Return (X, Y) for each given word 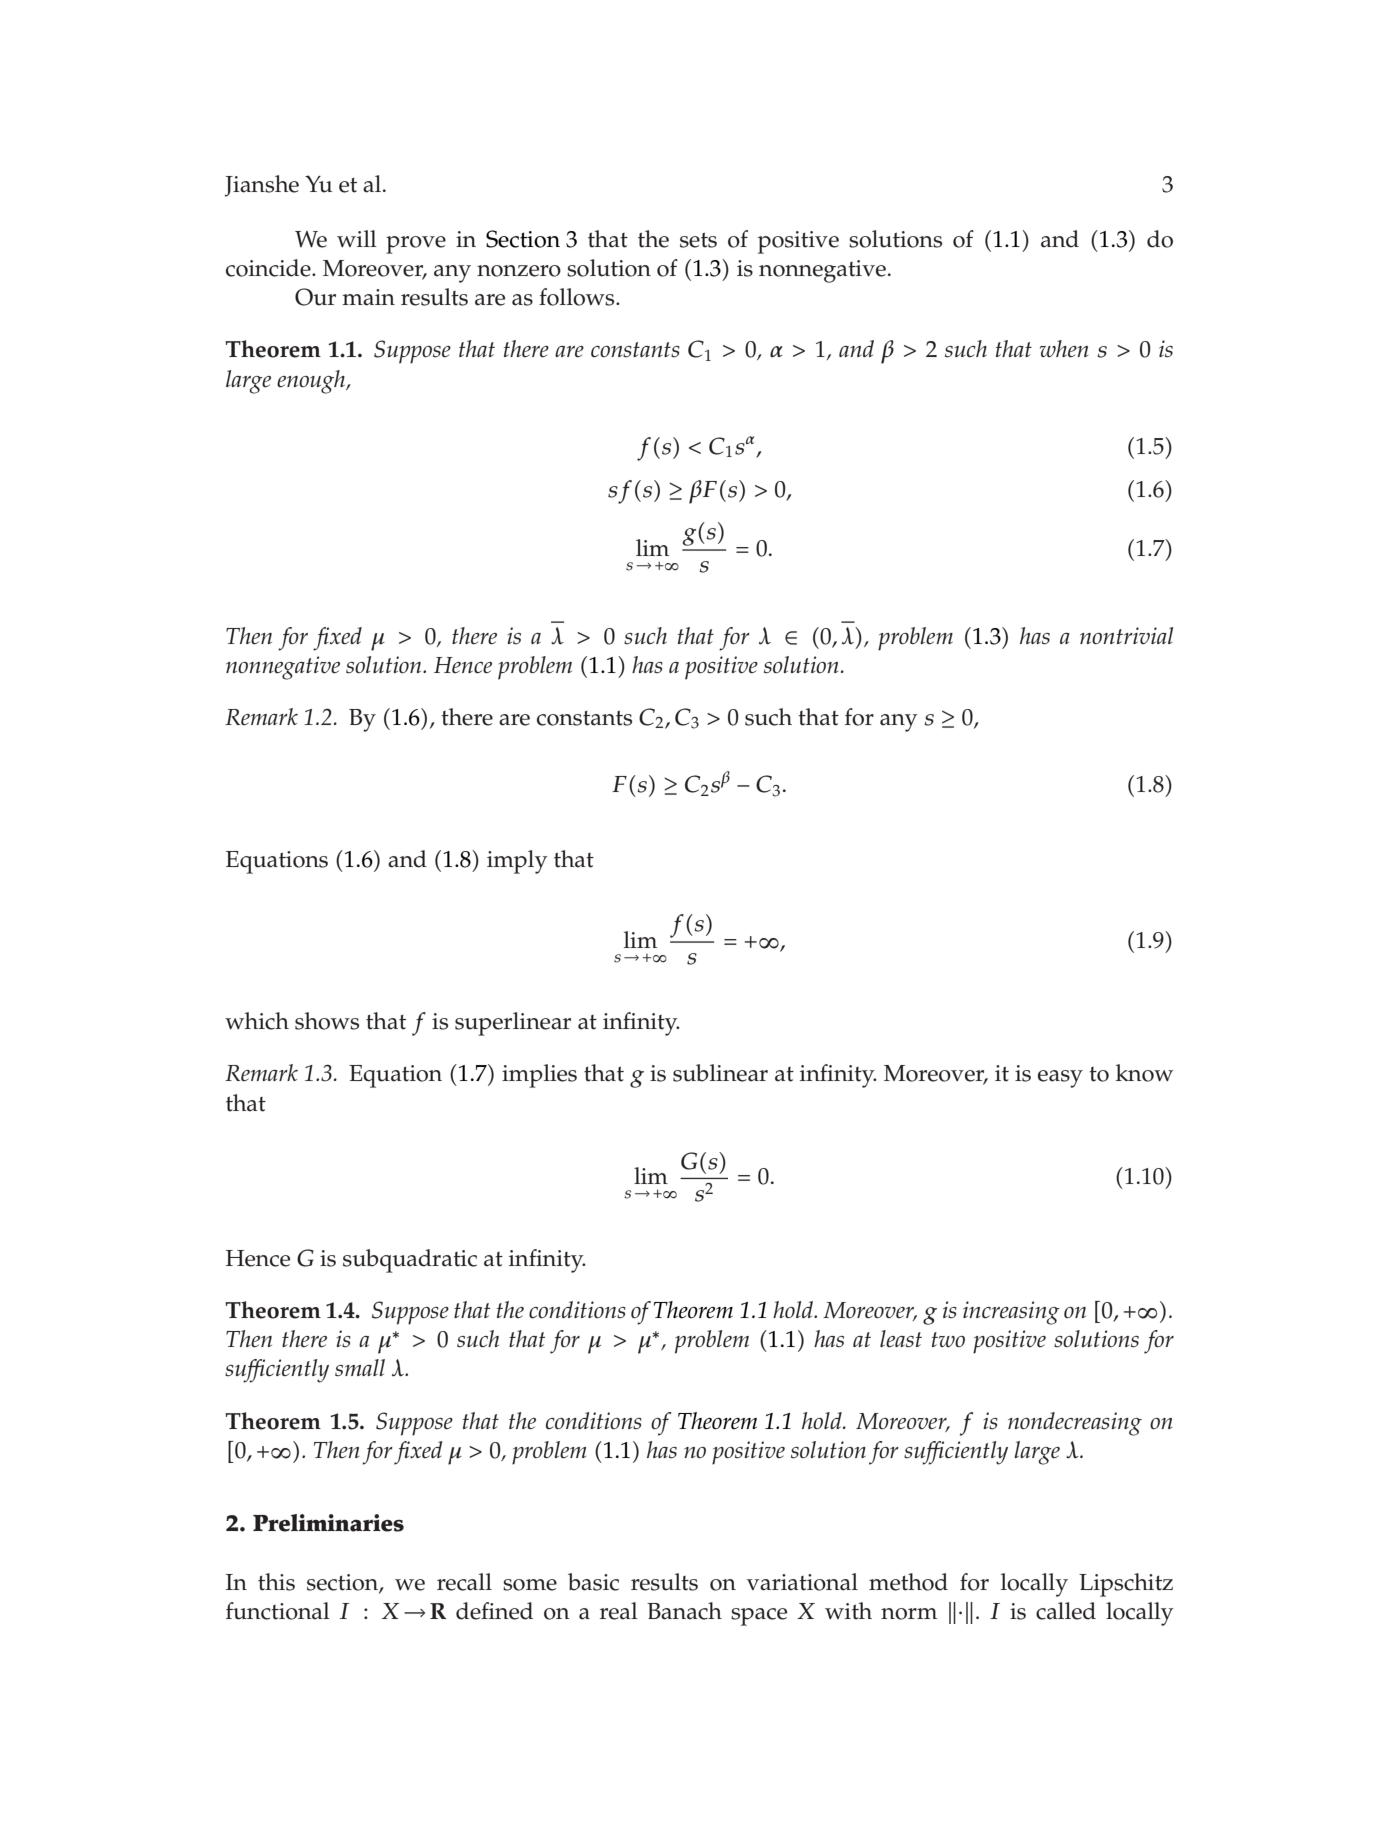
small (360, 1368)
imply (517, 862)
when (1064, 349)
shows (327, 1021)
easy (1060, 1079)
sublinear (720, 1073)
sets (698, 240)
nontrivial (1126, 635)
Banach (684, 1611)
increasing (1011, 1313)
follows (578, 297)
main (368, 297)
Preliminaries (328, 1523)
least (901, 1339)
